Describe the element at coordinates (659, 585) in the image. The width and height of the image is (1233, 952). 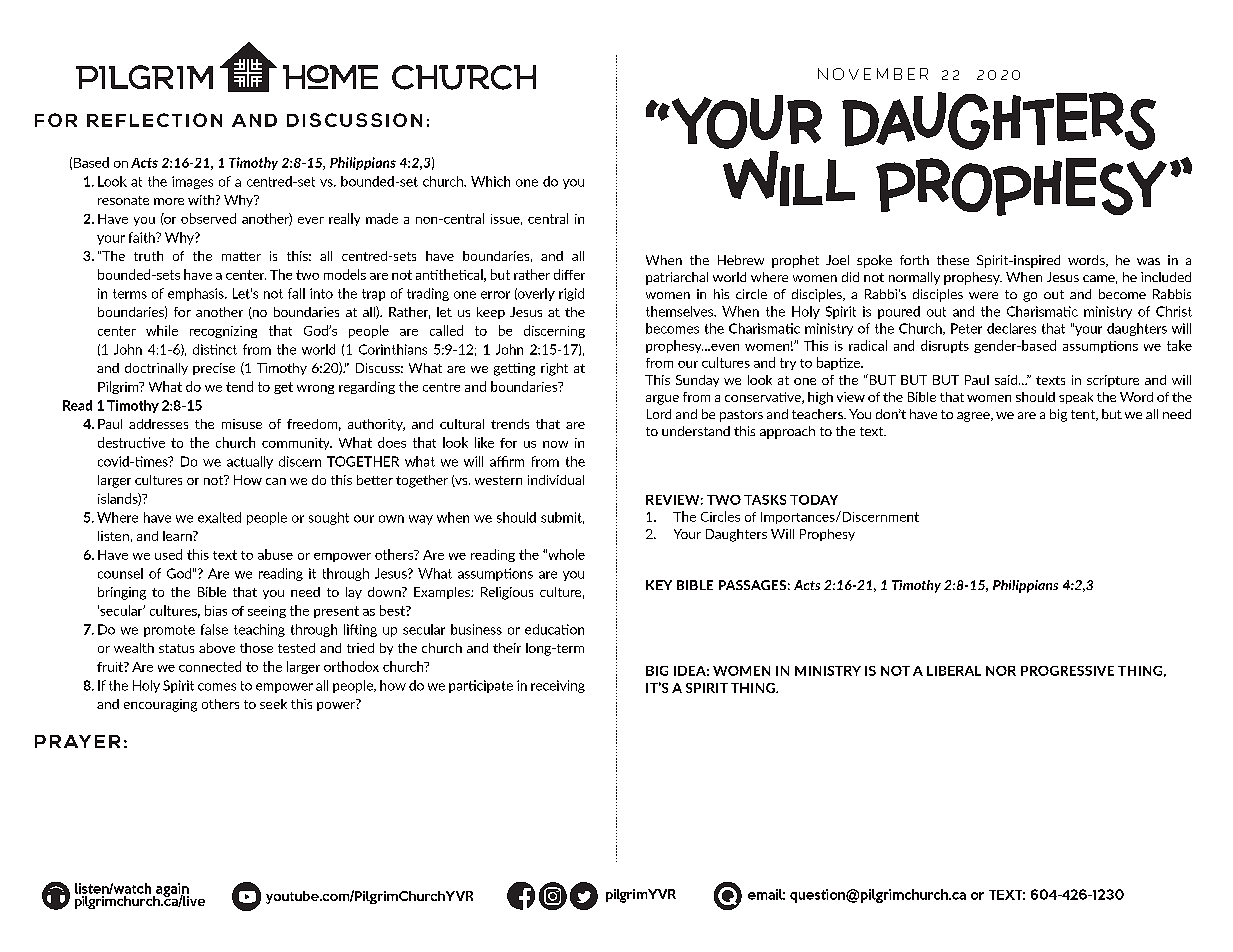
I see `KEY` at that location.
